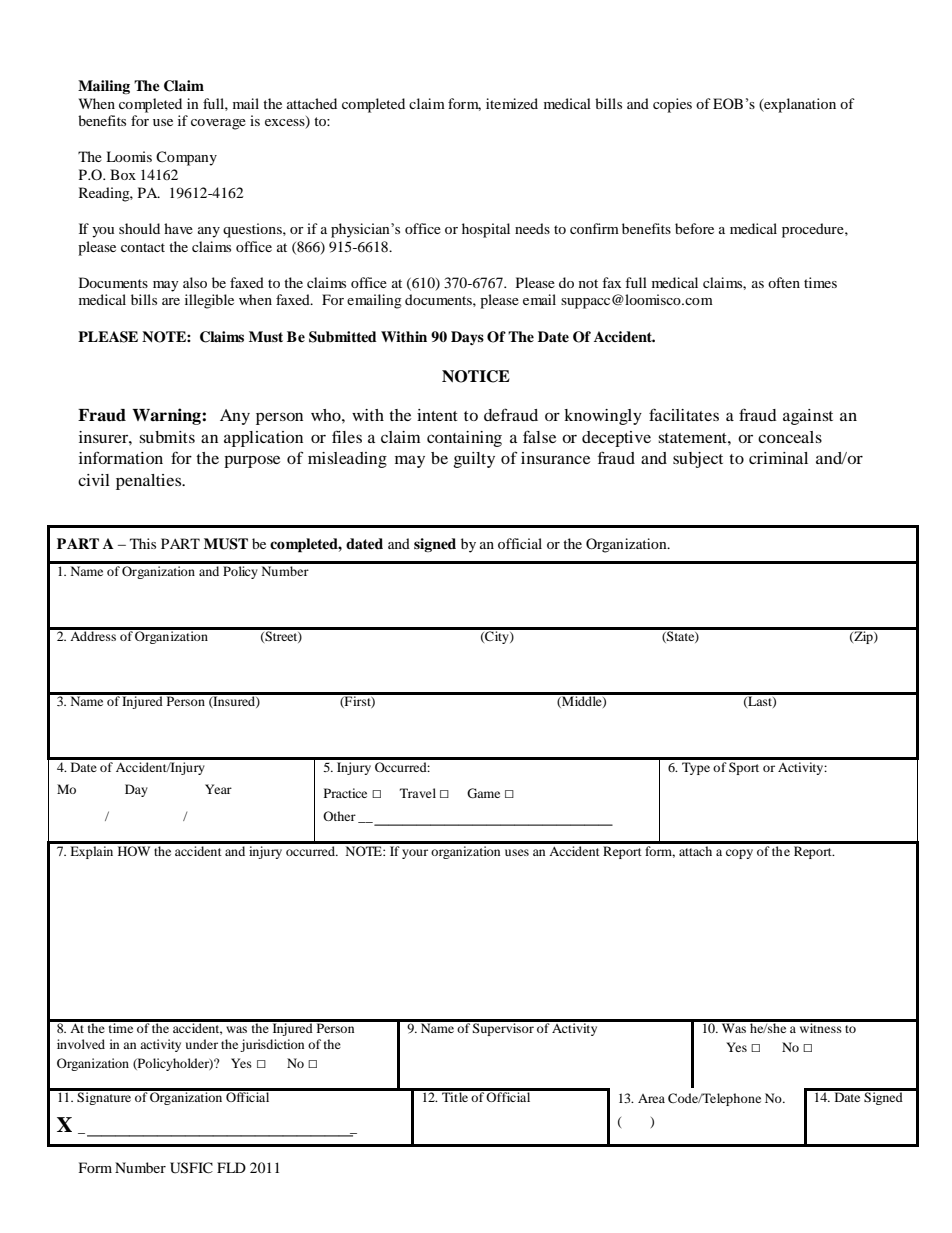  What do you see at coordinates (651, 1098) in the screenshot?
I see `Area` at bounding box center [651, 1098].
